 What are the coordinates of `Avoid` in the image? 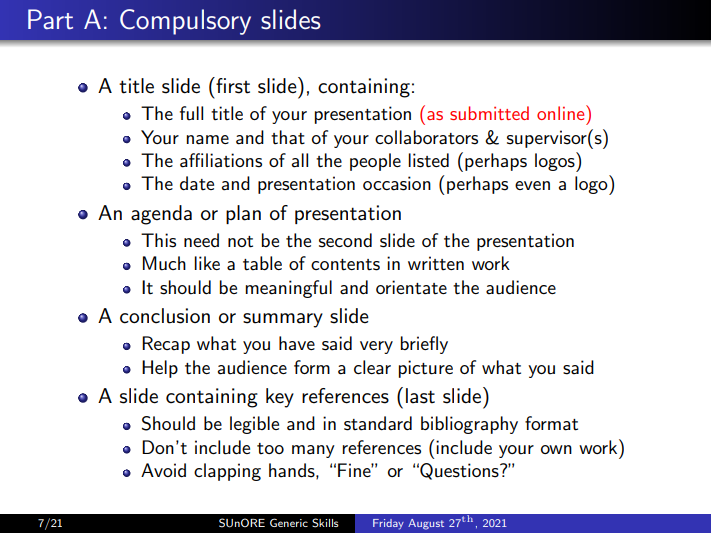 It's located at (163, 470).
